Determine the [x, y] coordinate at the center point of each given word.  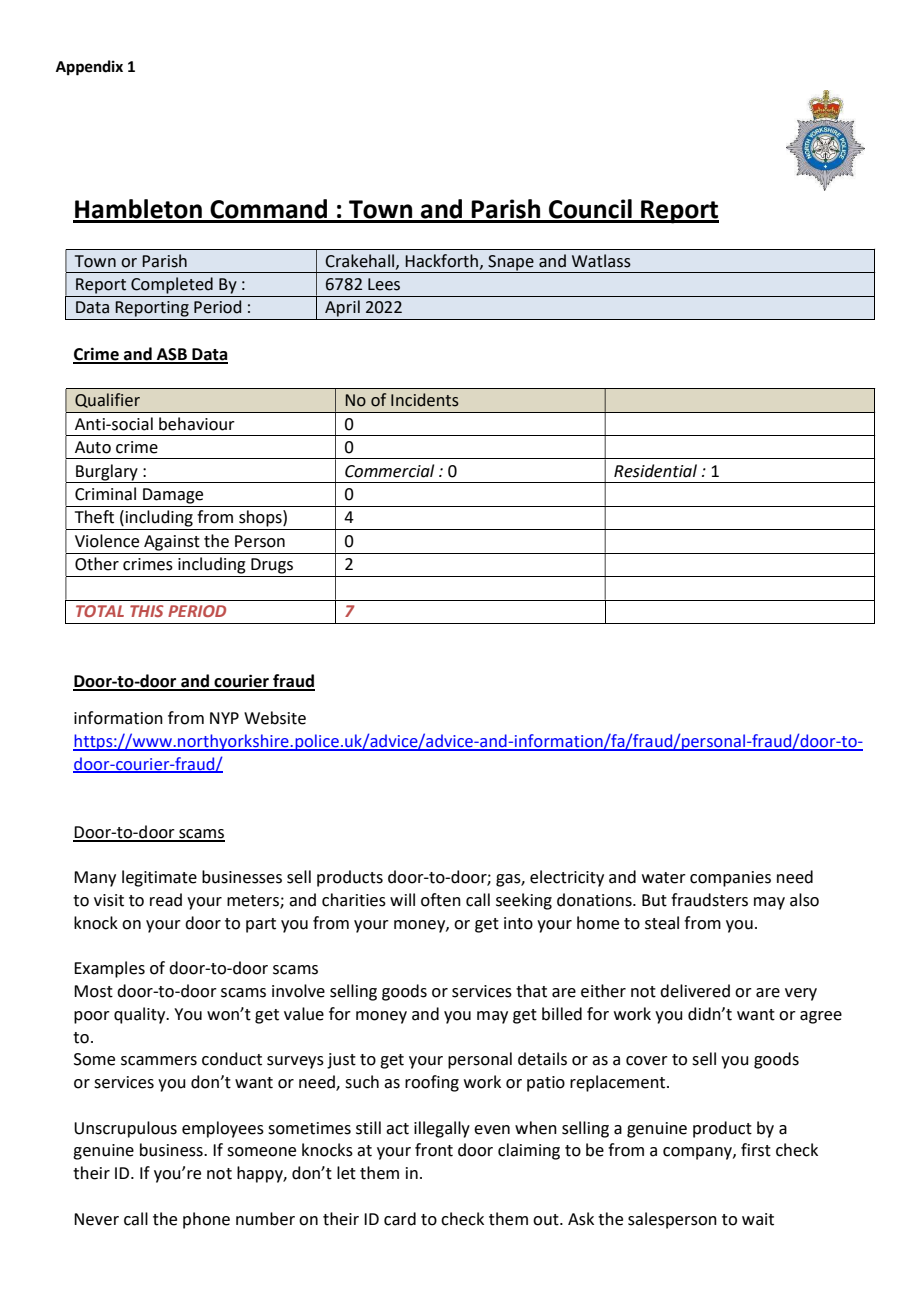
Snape [511, 263]
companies [730, 879]
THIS [147, 611]
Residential [655, 471]
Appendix [89, 68]
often [441, 900]
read [166, 900]
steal [662, 923]
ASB [172, 355]
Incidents [425, 400]
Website [275, 718]
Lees [384, 284]
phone [206, 1220]
